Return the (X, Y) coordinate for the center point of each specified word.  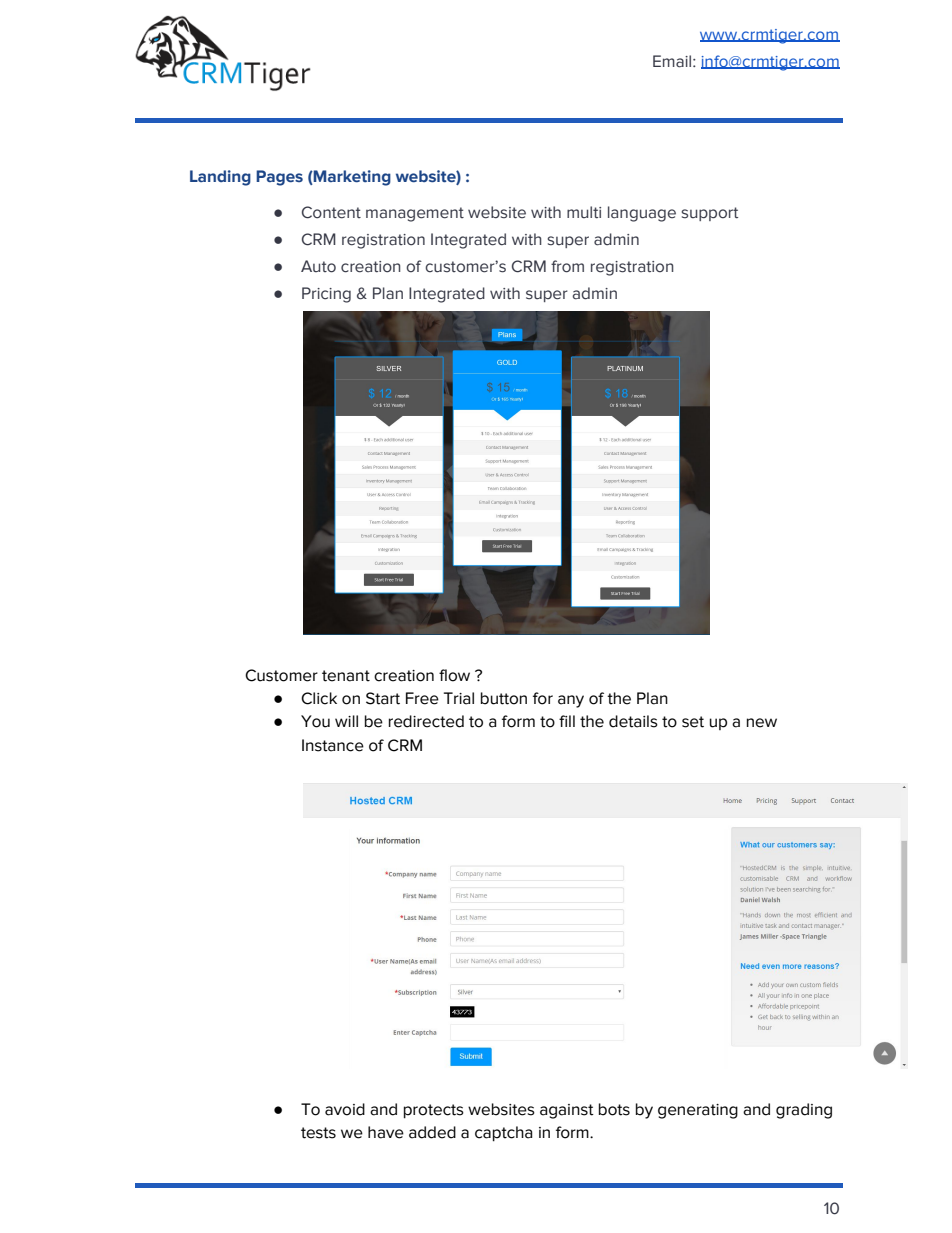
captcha (504, 1134)
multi (584, 212)
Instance (333, 745)
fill (567, 721)
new (762, 723)
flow (454, 675)
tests (318, 1133)
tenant (346, 676)
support (709, 214)
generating (698, 1111)
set (693, 722)
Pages (279, 178)
